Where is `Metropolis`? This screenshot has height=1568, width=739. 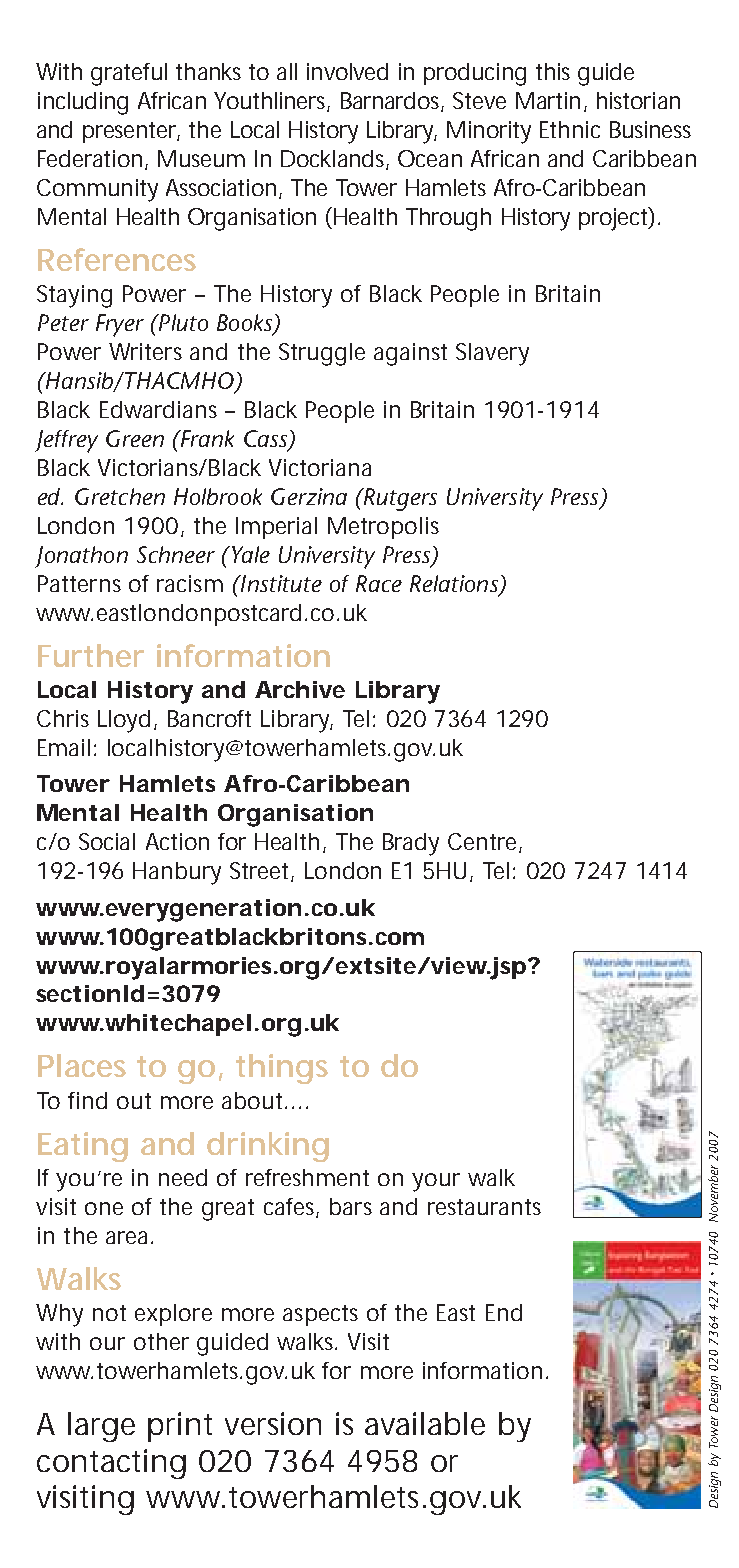
Metropolis is located at coordinates (383, 528).
